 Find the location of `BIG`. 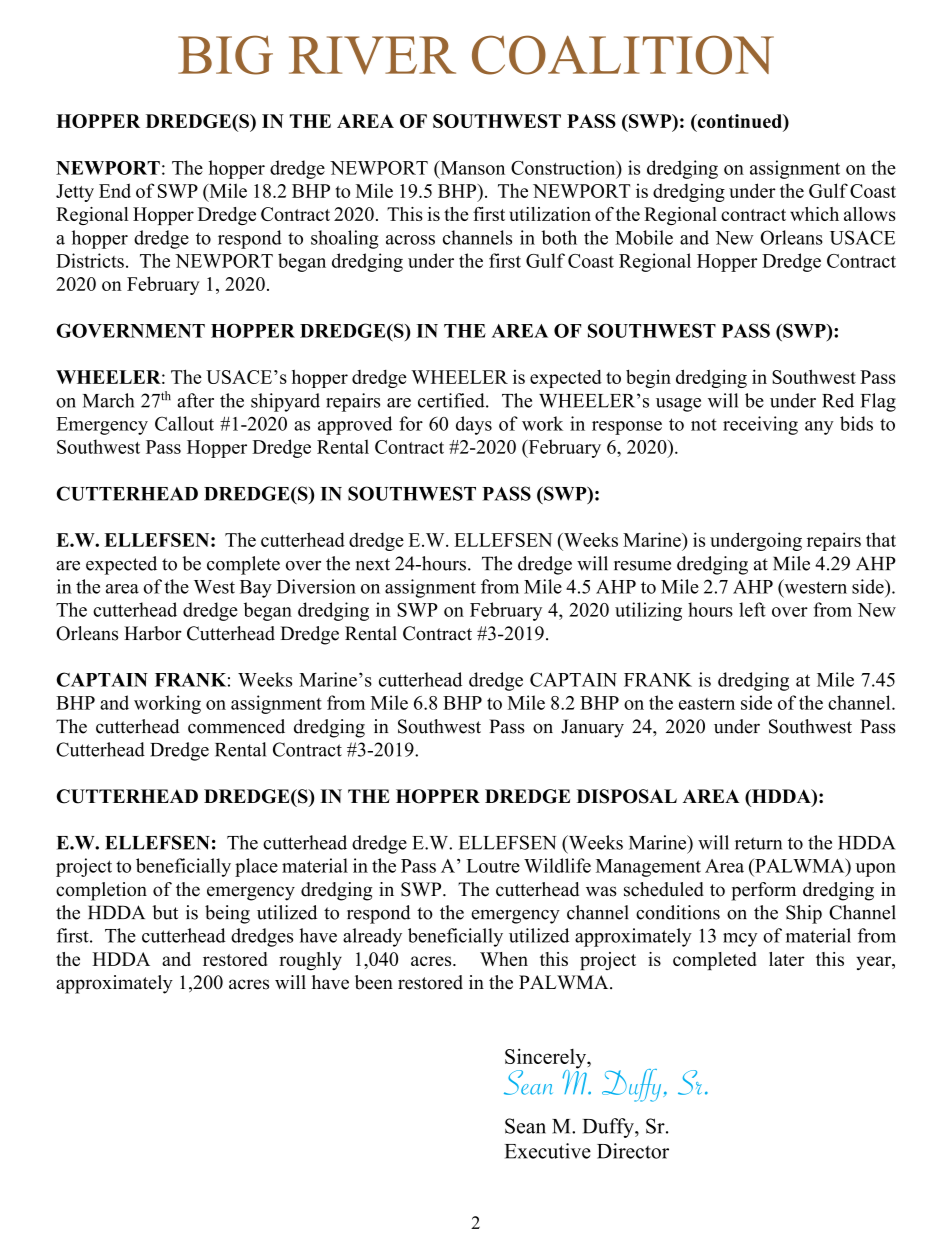

BIG is located at coordinates (225, 55).
